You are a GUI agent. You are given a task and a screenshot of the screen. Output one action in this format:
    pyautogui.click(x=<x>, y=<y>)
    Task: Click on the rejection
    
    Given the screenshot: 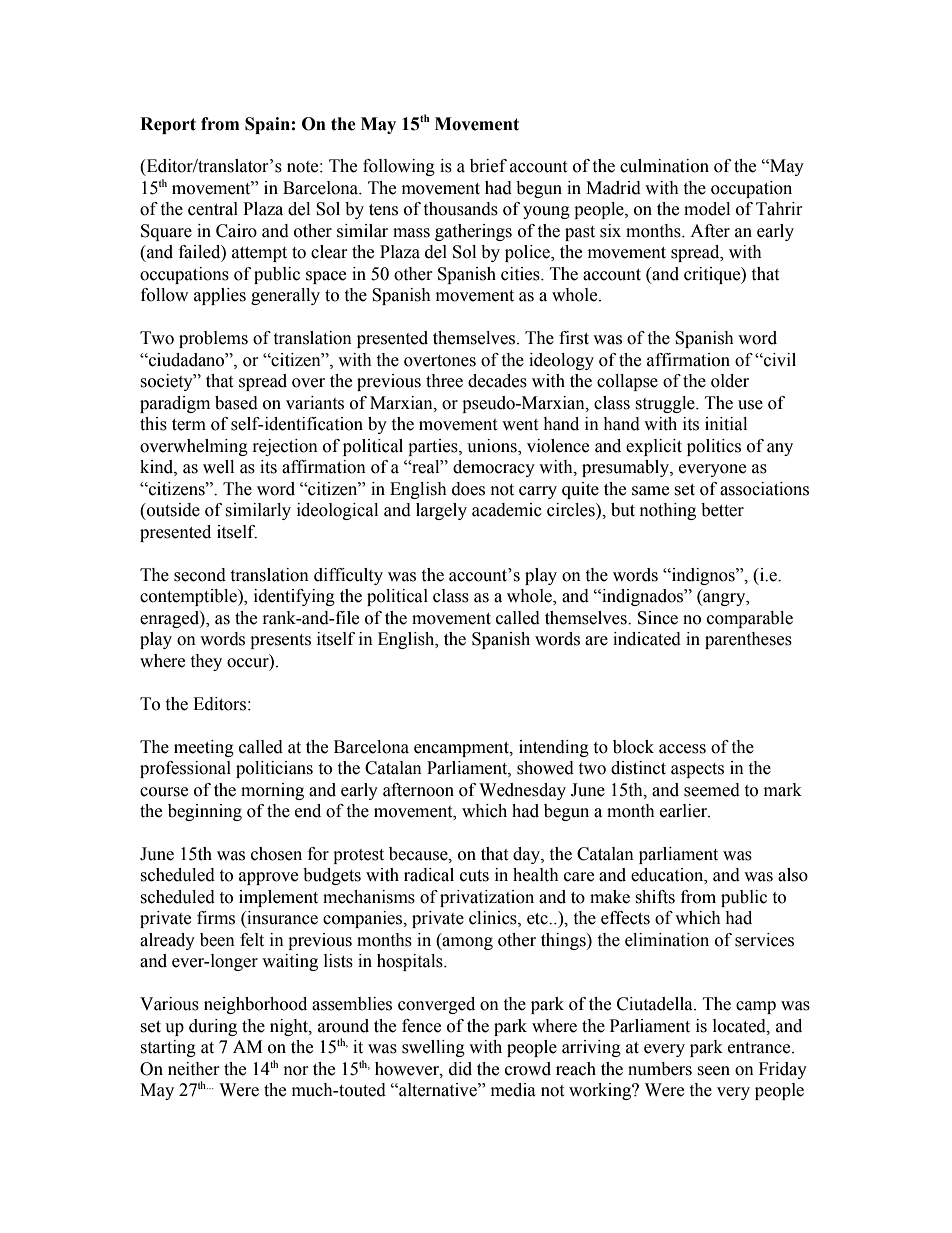 What is the action you would take?
    pyautogui.click(x=285, y=447)
